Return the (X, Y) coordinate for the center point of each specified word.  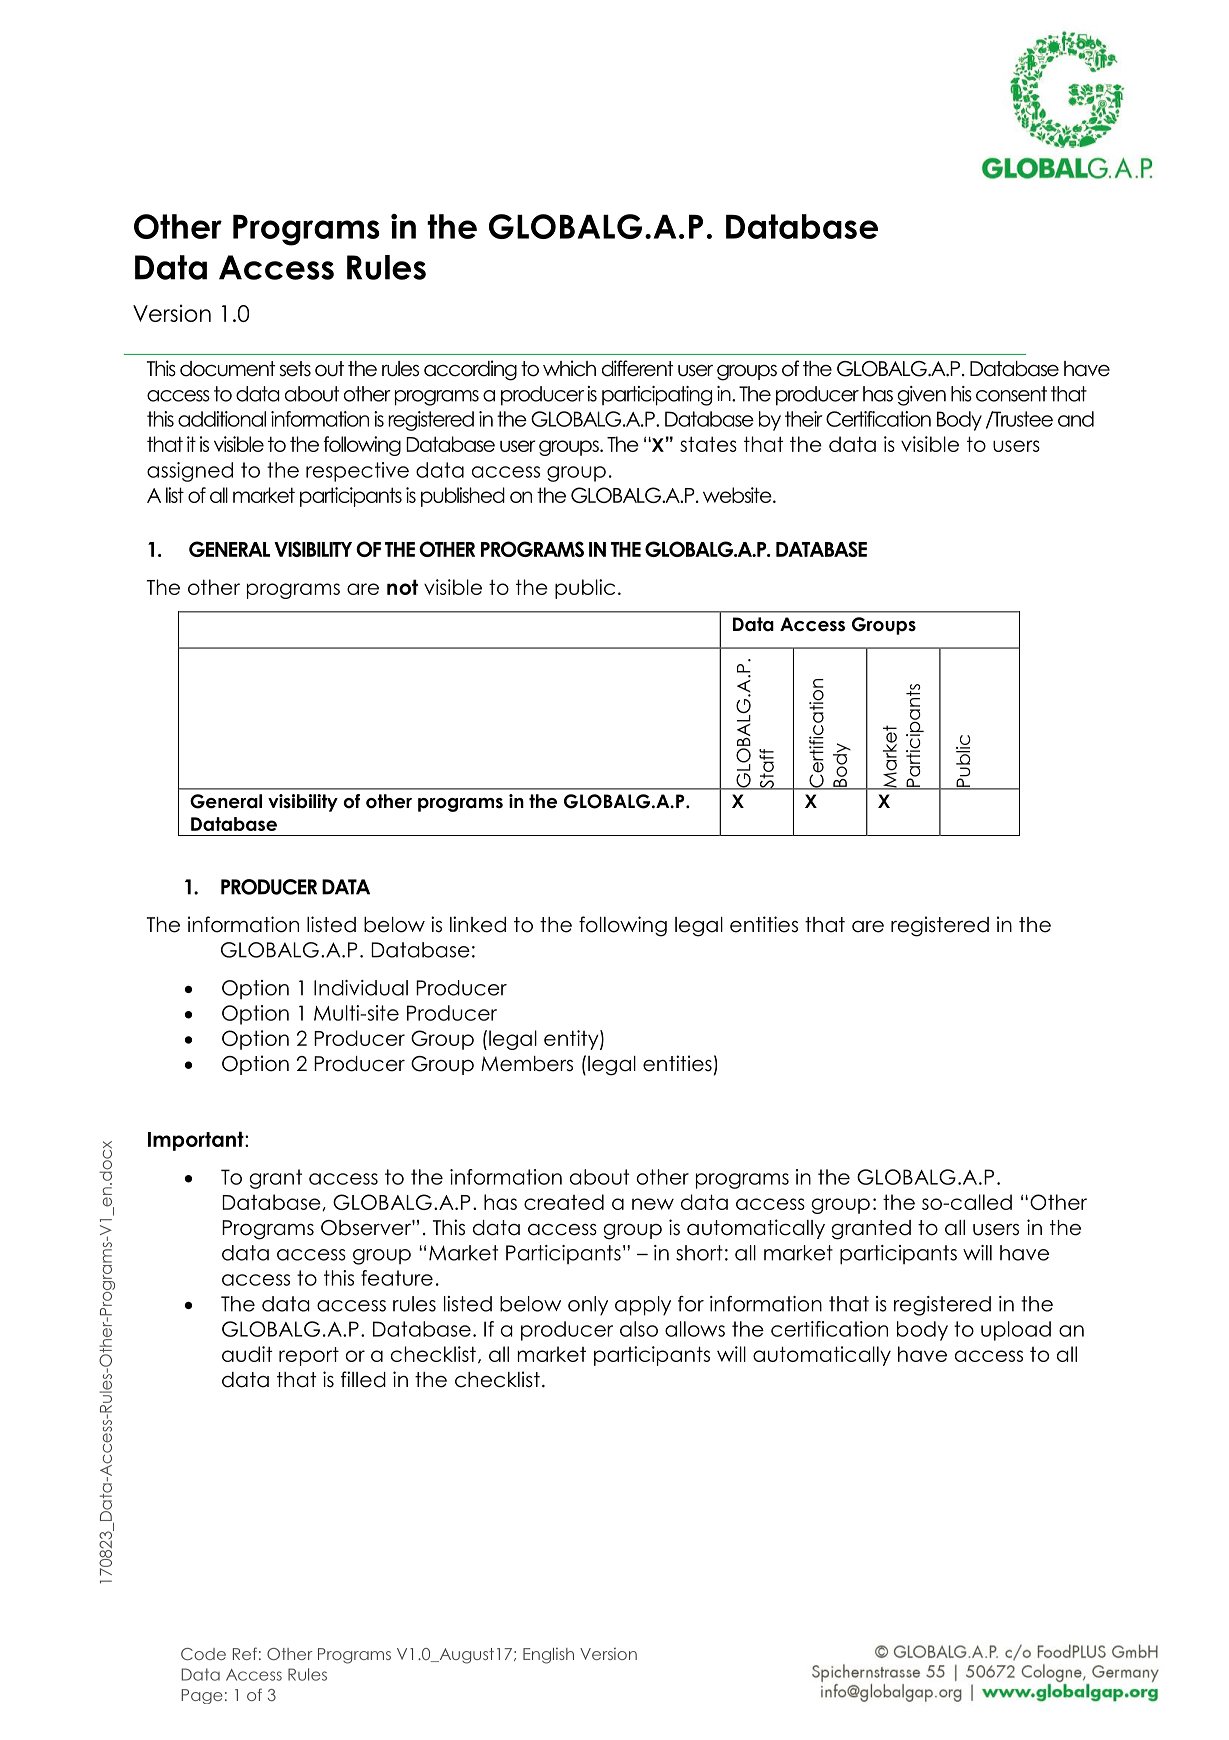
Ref (245, 1653)
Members (527, 1064)
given (921, 396)
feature (397, 1278)
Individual (361, 988)
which (569, 368)
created (564, 1202)
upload (1016, 1331)
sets (295, 369)
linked (478, 924)
